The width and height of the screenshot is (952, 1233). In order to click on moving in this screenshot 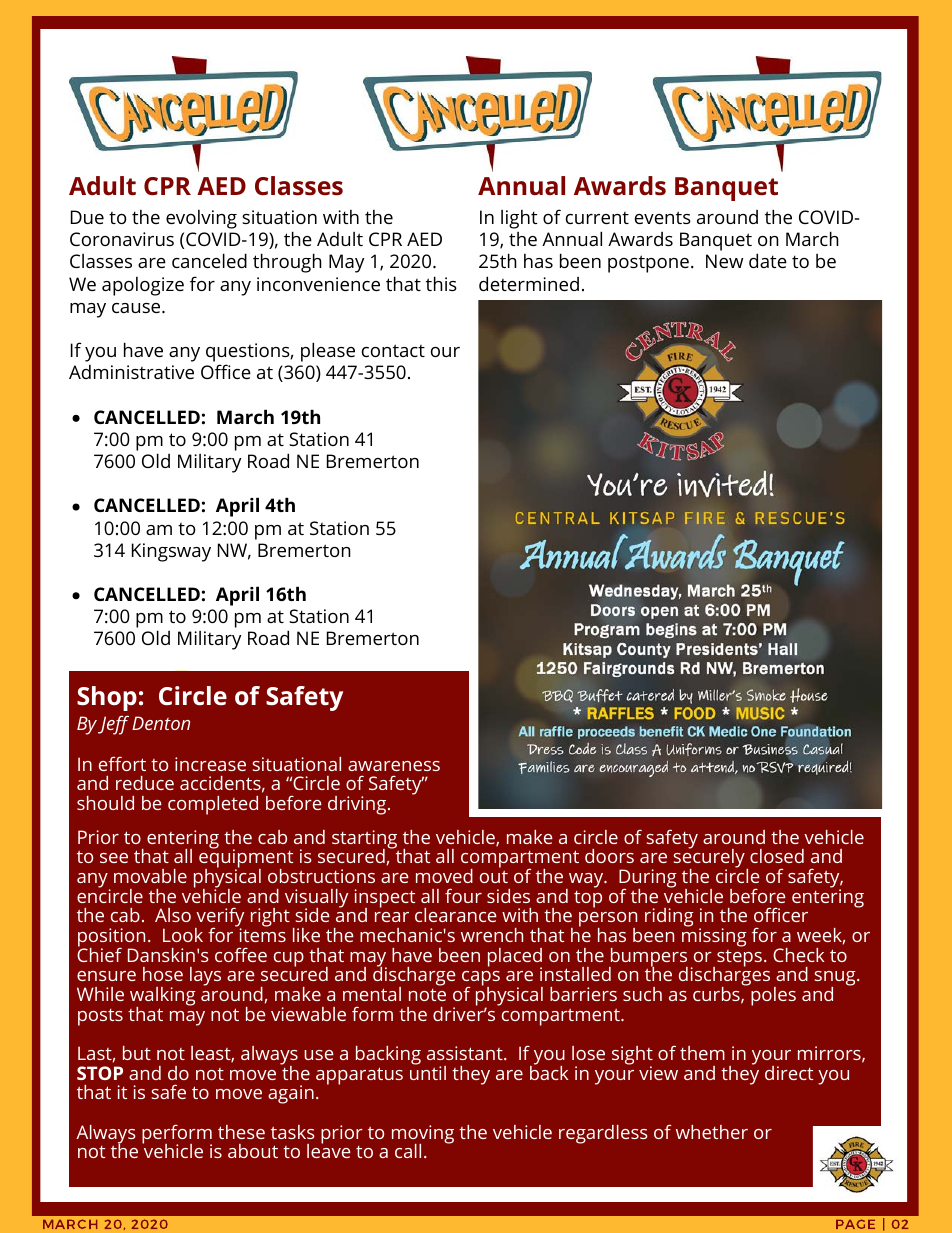, I will do `click(423, 1135)`.
